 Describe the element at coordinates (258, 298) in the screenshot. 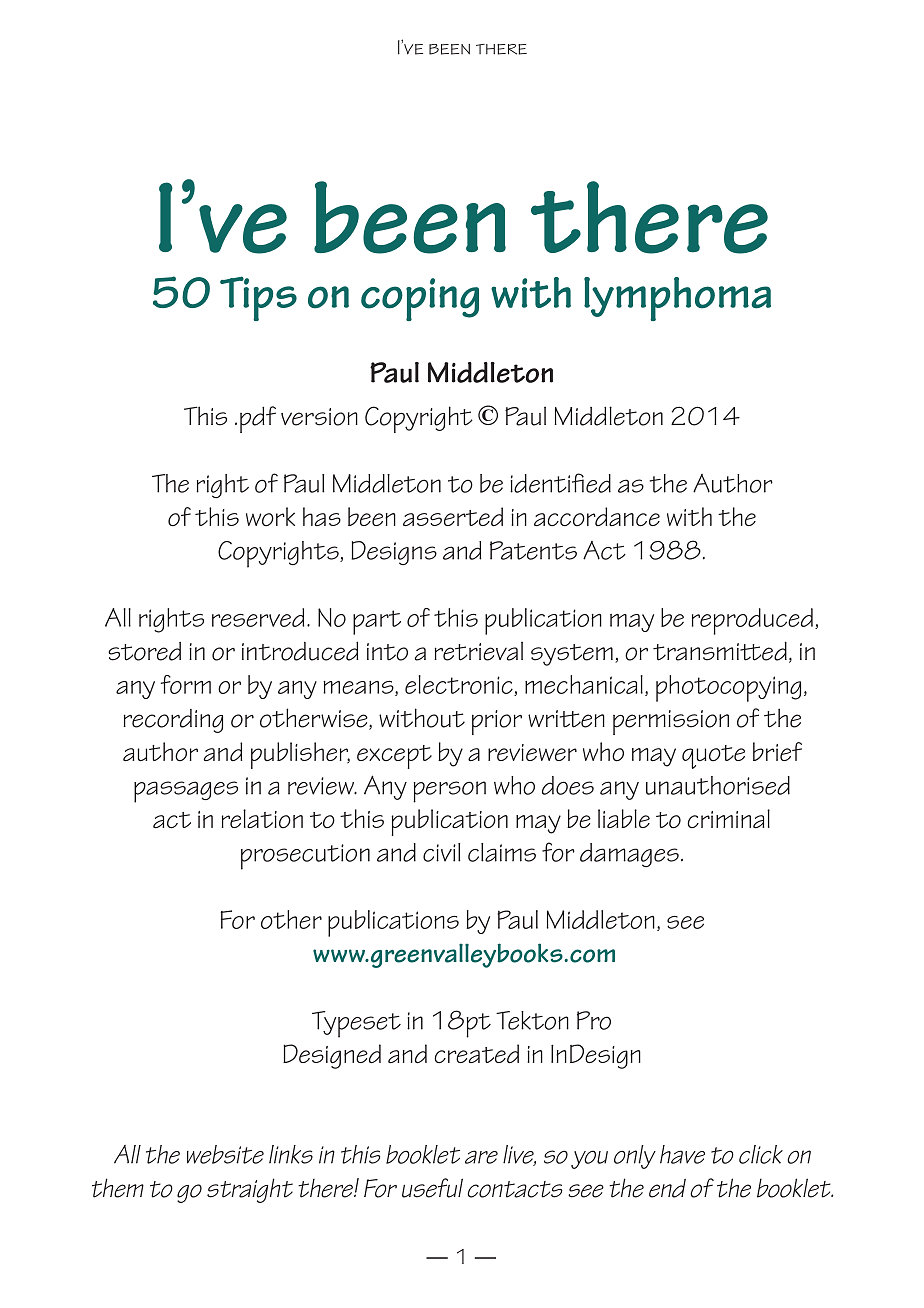

I see `Tips` at that location.
